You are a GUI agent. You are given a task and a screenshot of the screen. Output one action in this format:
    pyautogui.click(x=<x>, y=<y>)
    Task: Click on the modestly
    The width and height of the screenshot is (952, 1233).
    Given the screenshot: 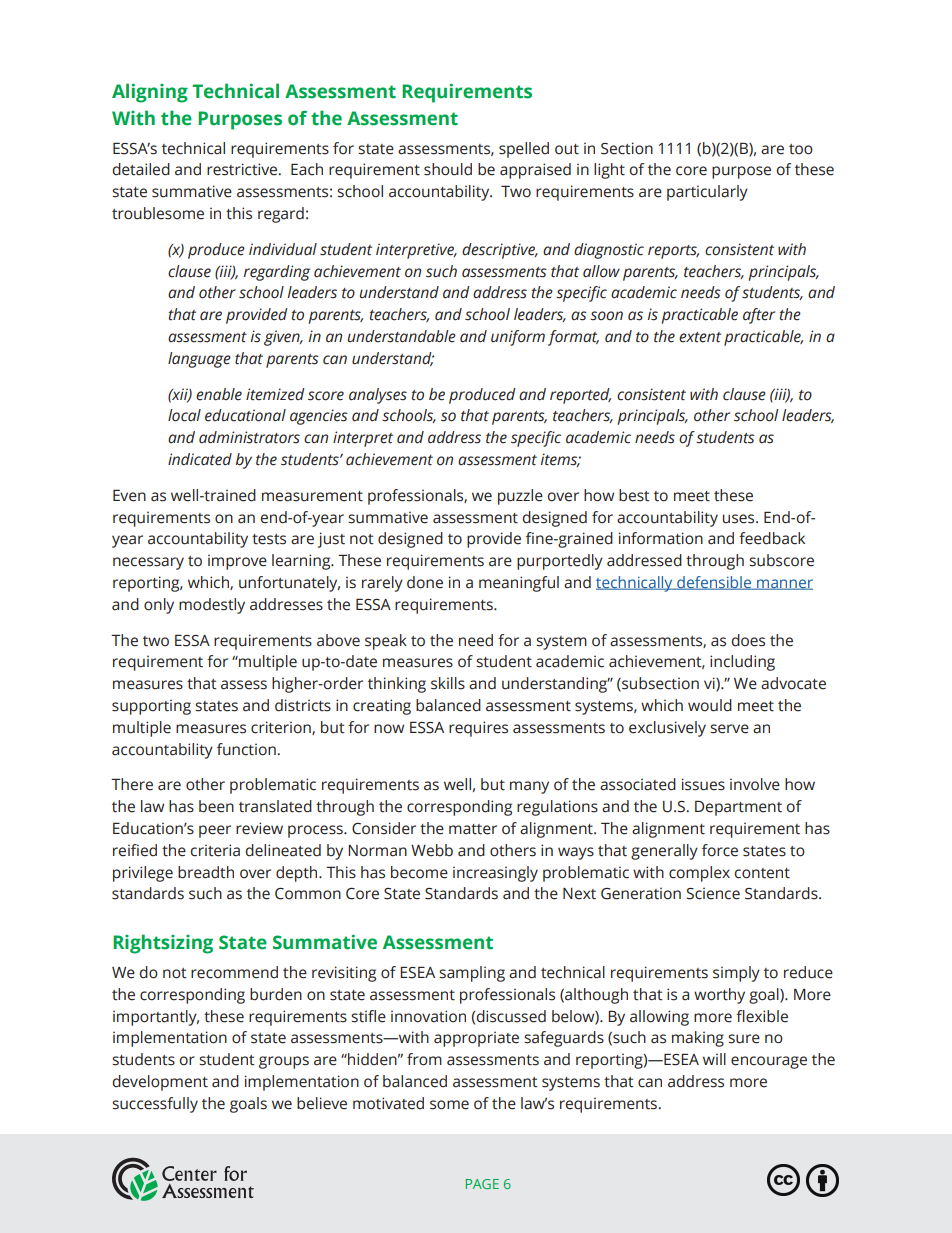 What is the action you would take?
    pyautogui.click(x=212, y=606)
